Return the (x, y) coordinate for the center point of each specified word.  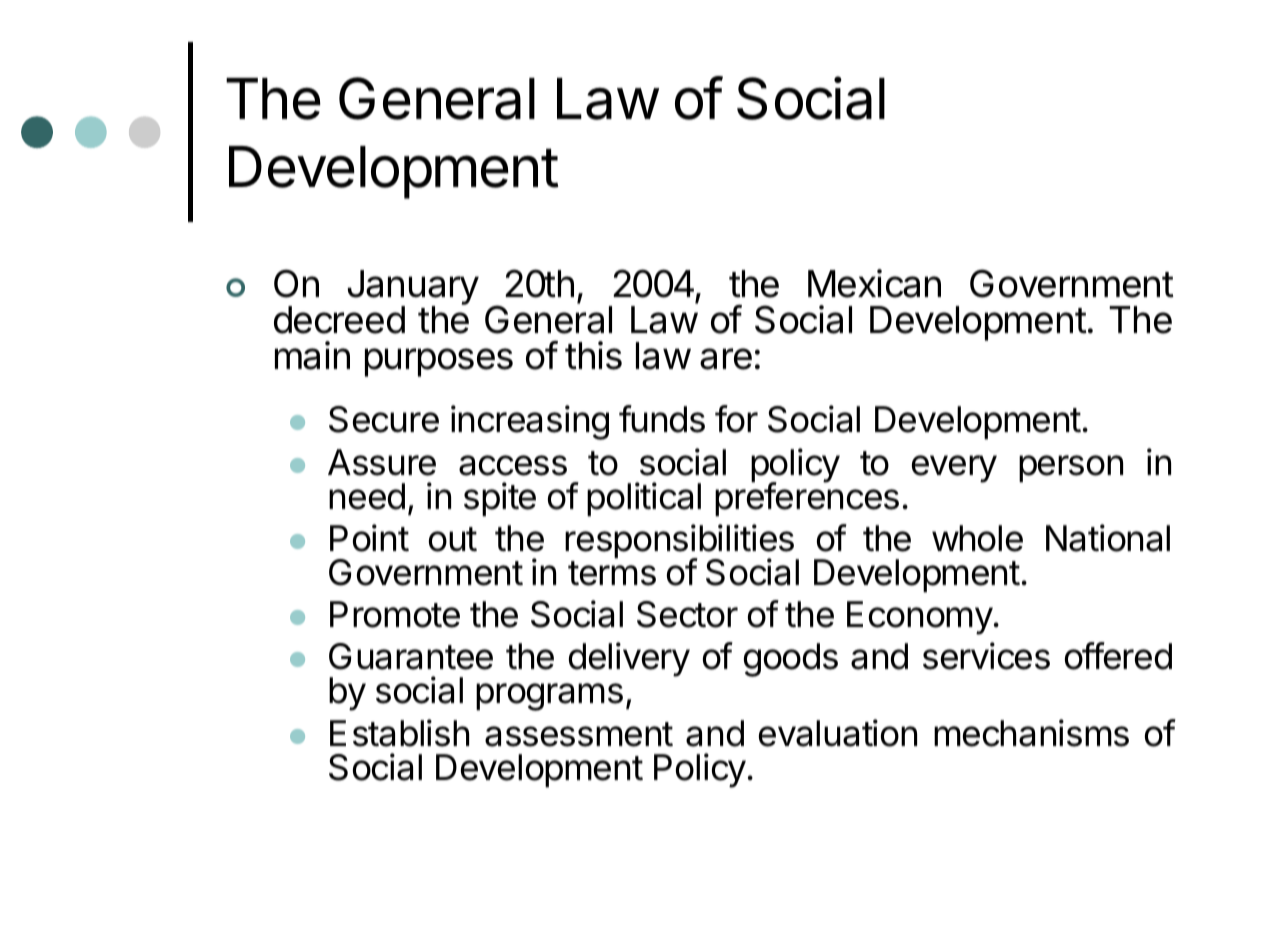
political (644, 499)
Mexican (874, 283)
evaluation (838, 733)
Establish (399, 733)
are (726, 359)
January (413, 289)
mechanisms (1031, 733)
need (367, 496)
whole (977, 538)
